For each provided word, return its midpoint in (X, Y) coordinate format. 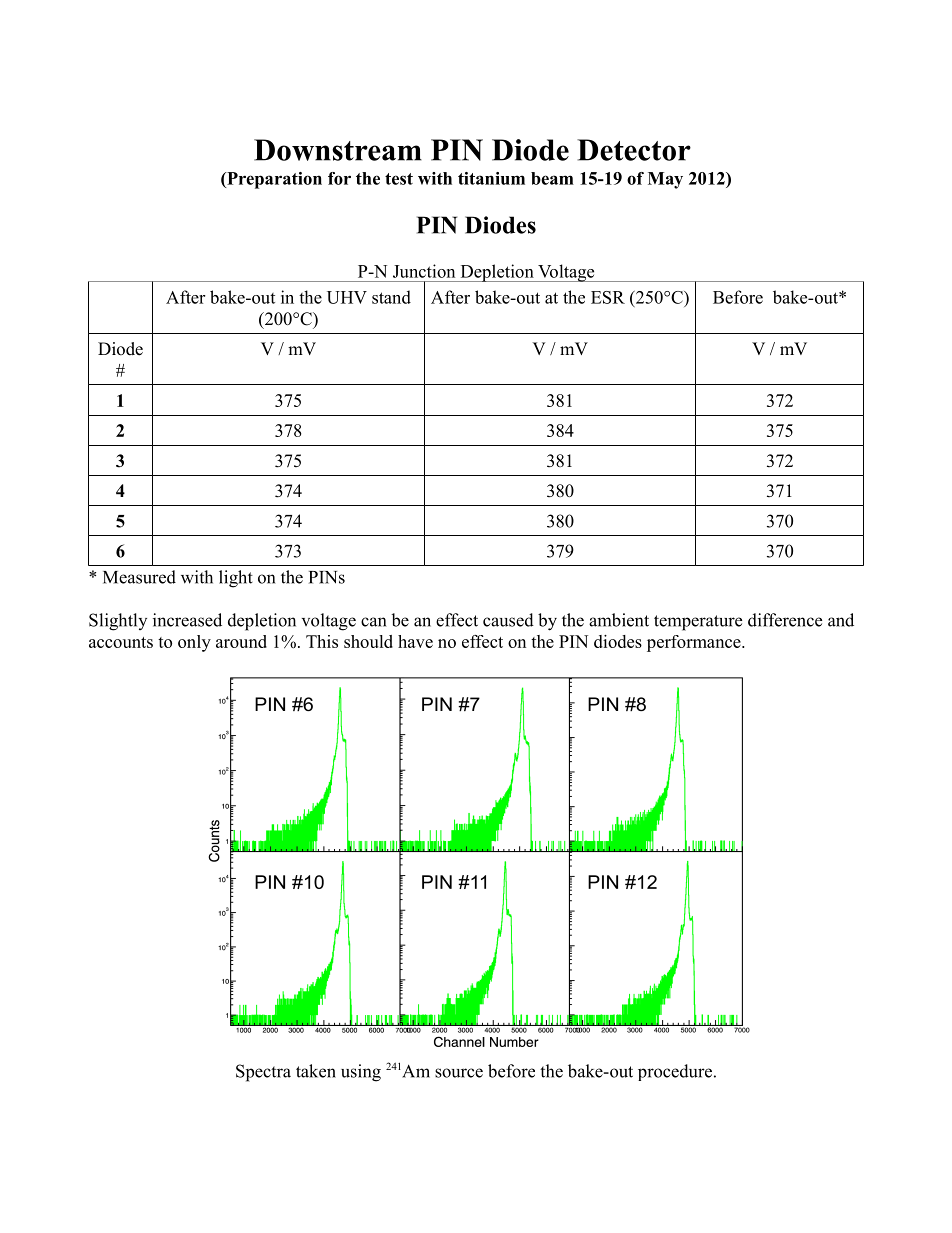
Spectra (263, 1073)
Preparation (273, 180)
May (665, 180)
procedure (675, 1072)
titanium (491, 178)
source (459, 1073)
